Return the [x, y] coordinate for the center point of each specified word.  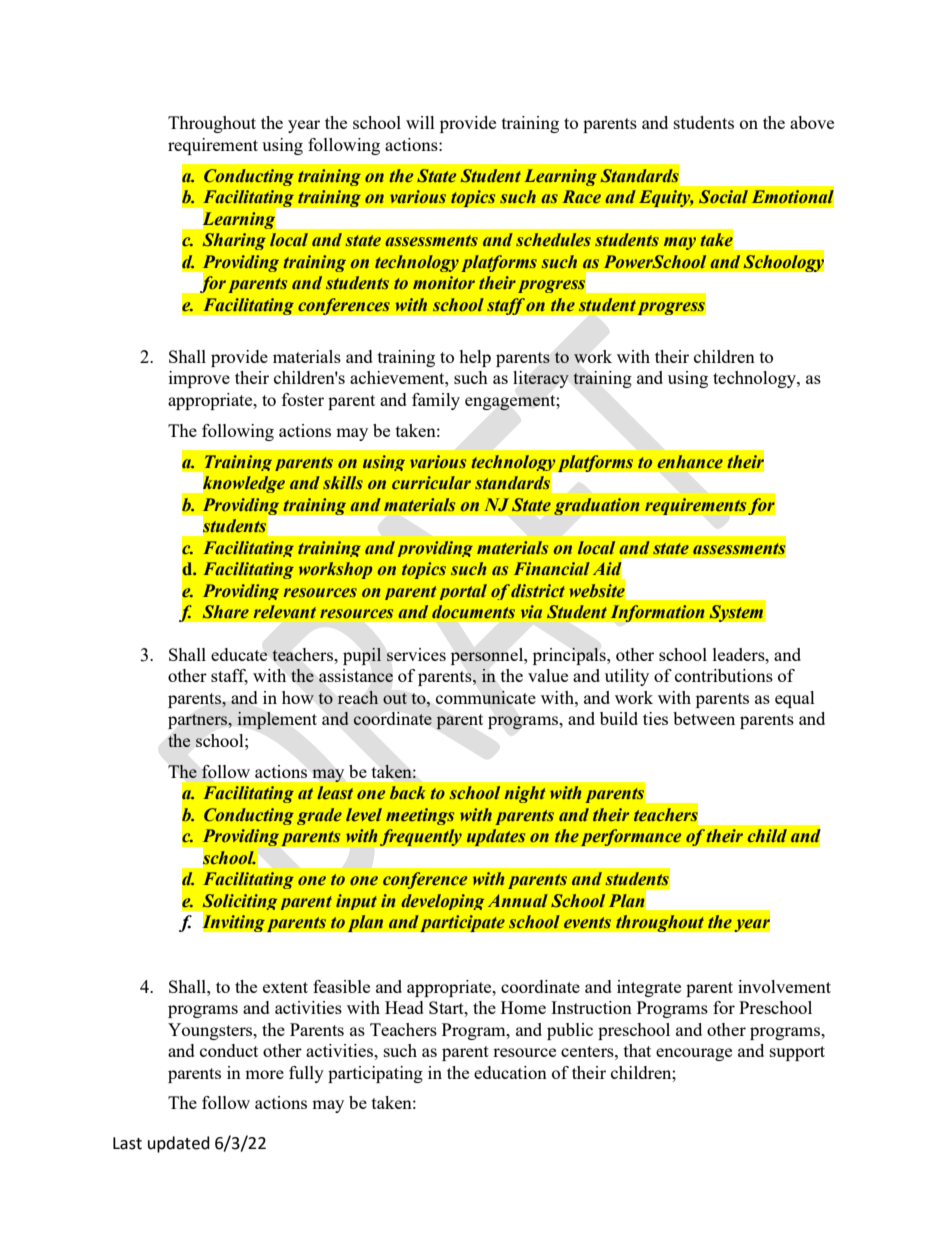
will [420, 122]
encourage [694, 1054]
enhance [690, 462]
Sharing [234, 241]
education [510, 1072]
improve [199, 379]
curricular [431, 482]
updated [179, 1144]
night [524, 794]
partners [199, 721]
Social [723, 197]
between [704, 718]
